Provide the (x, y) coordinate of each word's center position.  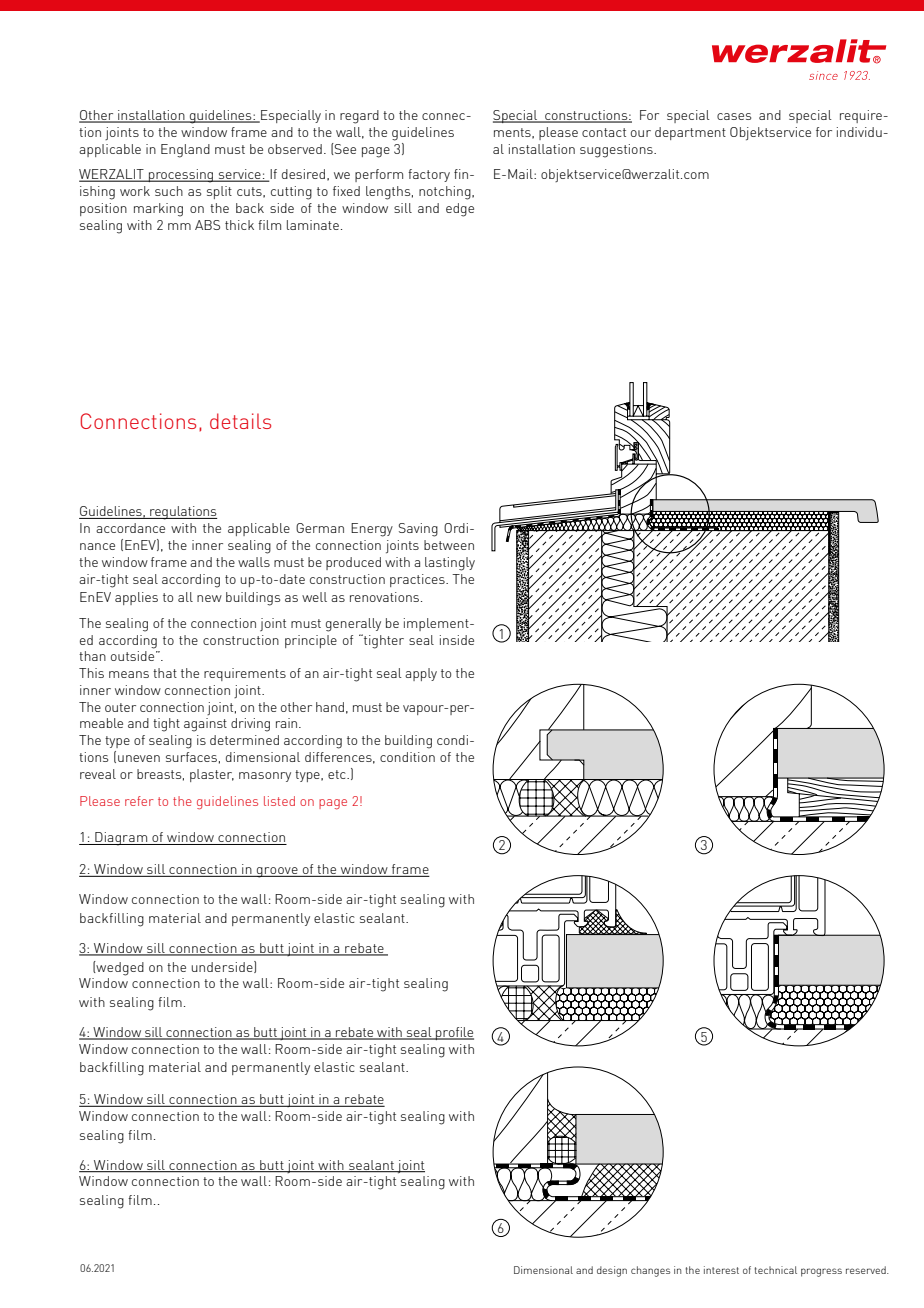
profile (454, 1033)
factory (429, 175)
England (185, 151)
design (612, 1271)
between (449, 545)
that (165, 673)
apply (421, 674)
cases (734, 116)
